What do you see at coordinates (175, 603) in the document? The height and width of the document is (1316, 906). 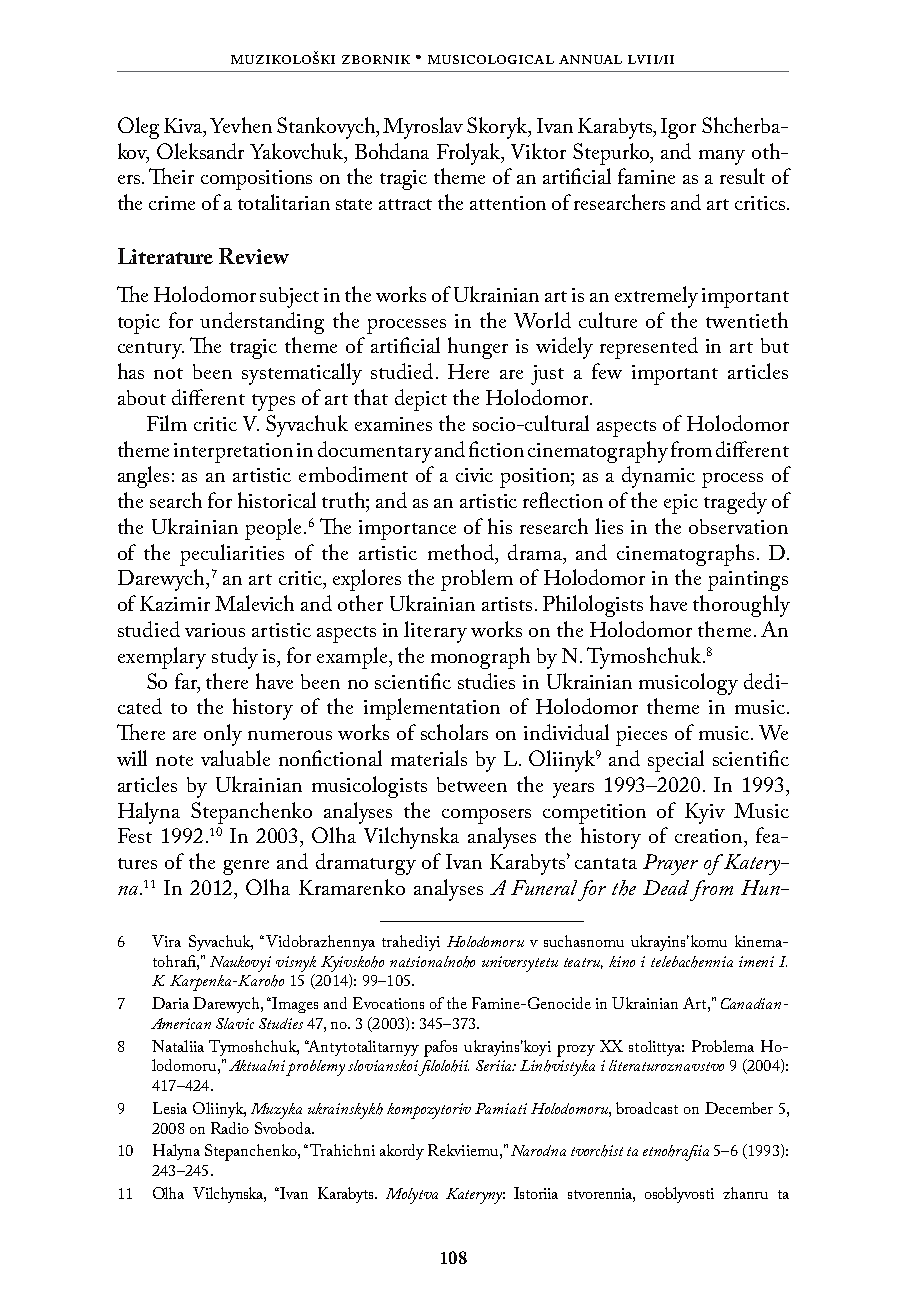 I see `Kazimir` at bounding box center [175, 603].
